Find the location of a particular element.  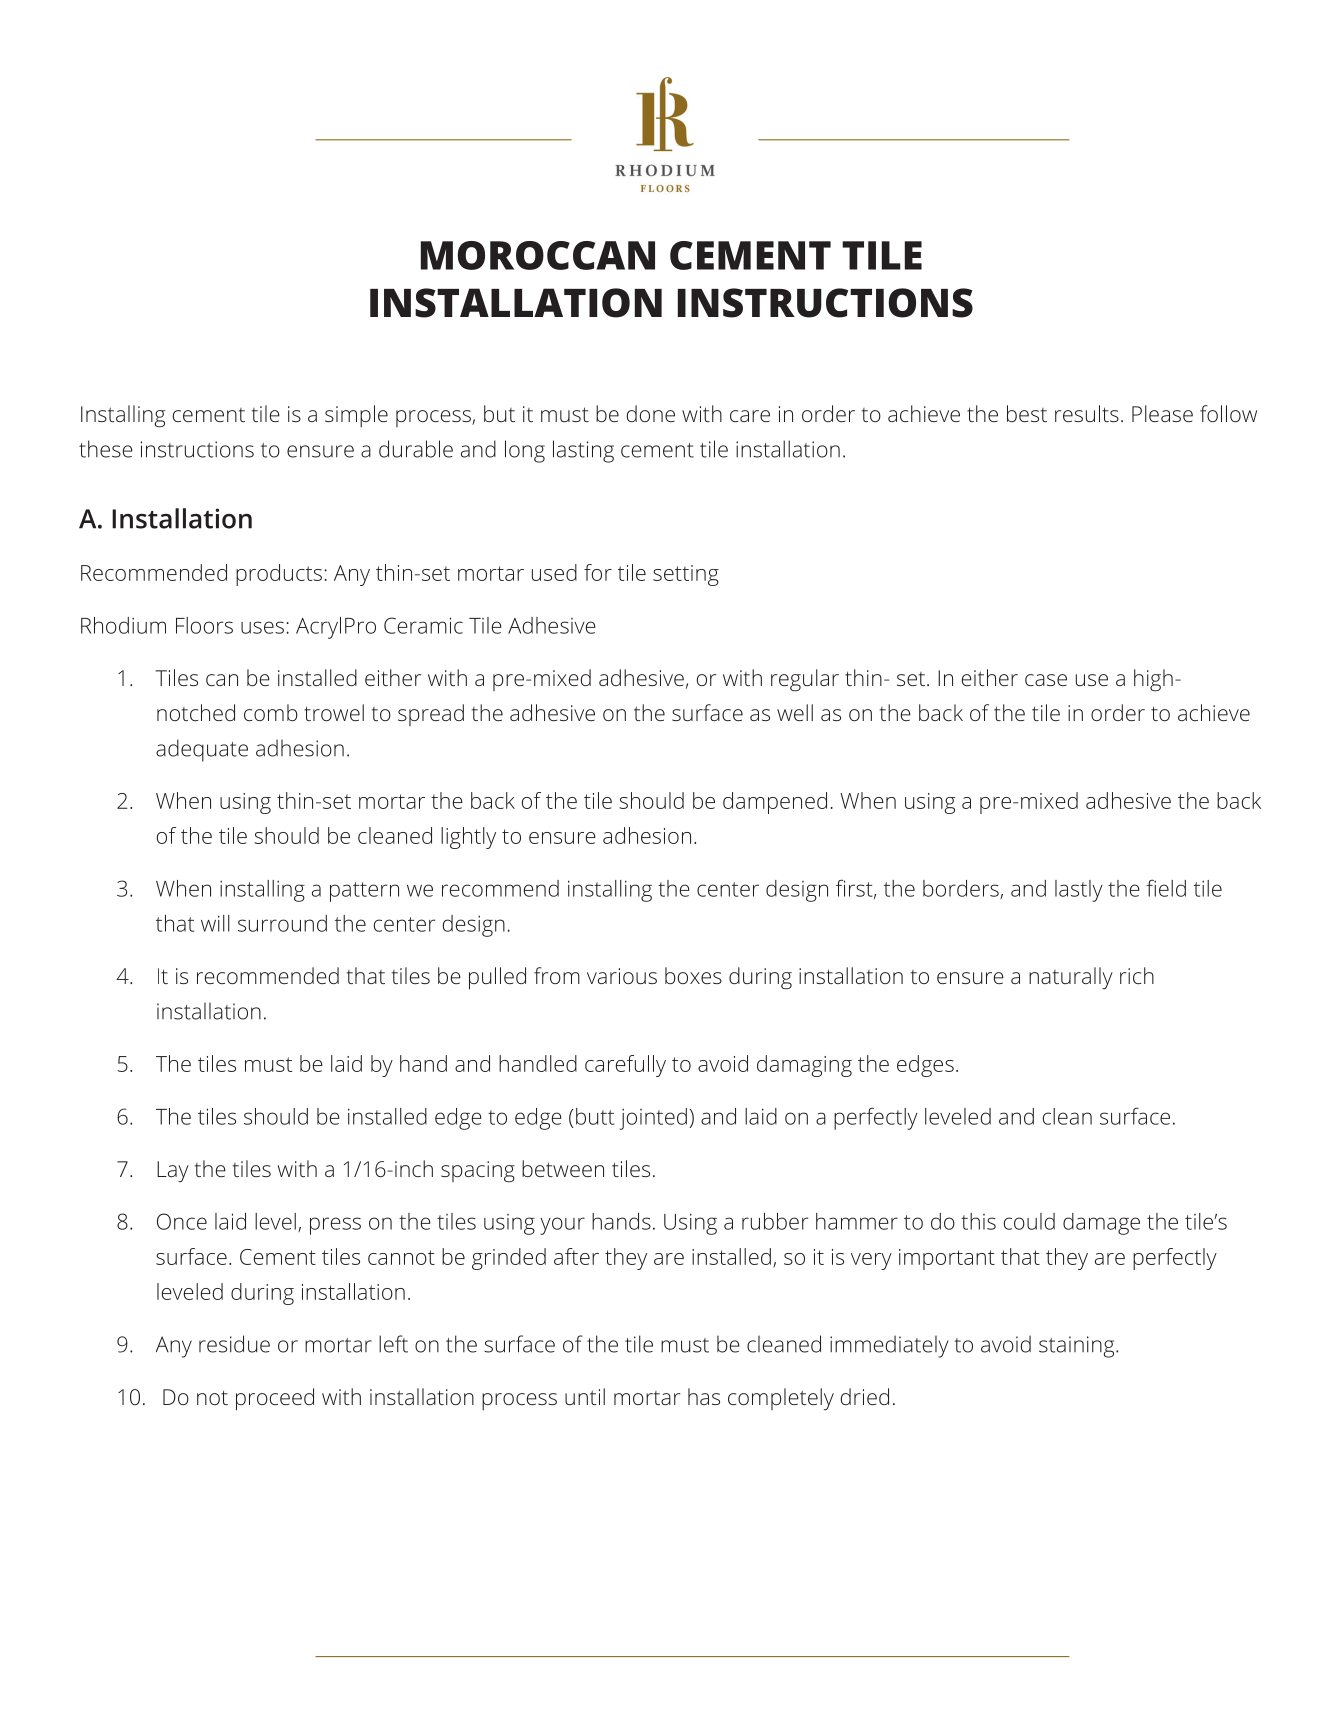

products is located at coordinates (279, 575).
